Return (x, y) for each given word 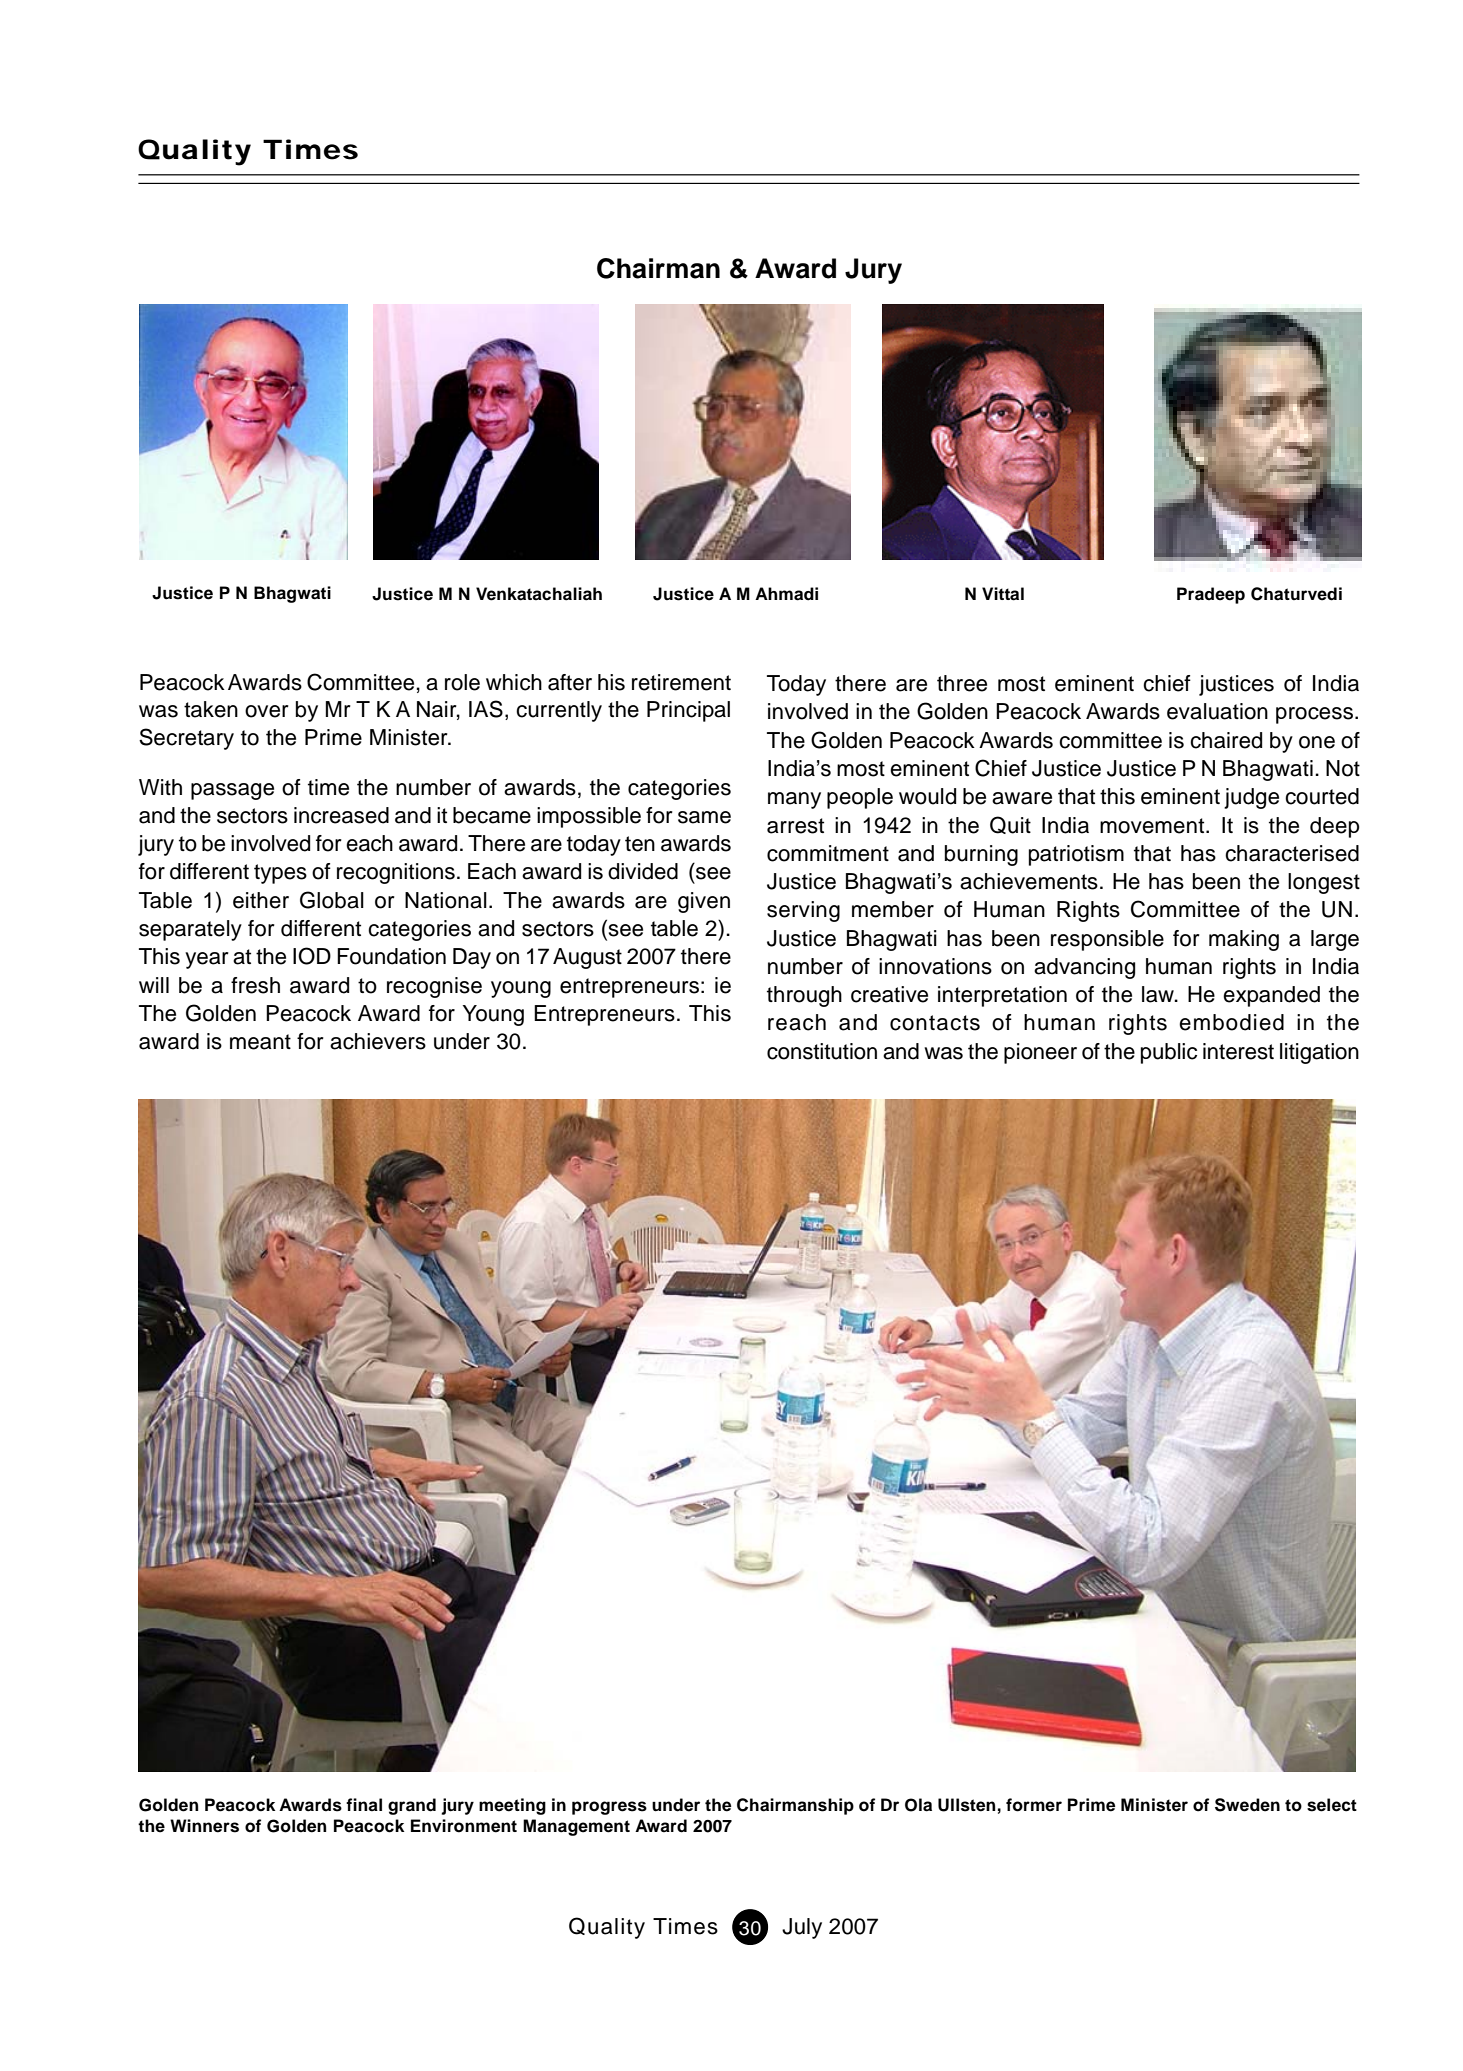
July (802, 1928)
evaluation (1217, 711)
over (267, 711)
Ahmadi (786, 594)
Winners (204, 1826)
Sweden (1247, 1805)
